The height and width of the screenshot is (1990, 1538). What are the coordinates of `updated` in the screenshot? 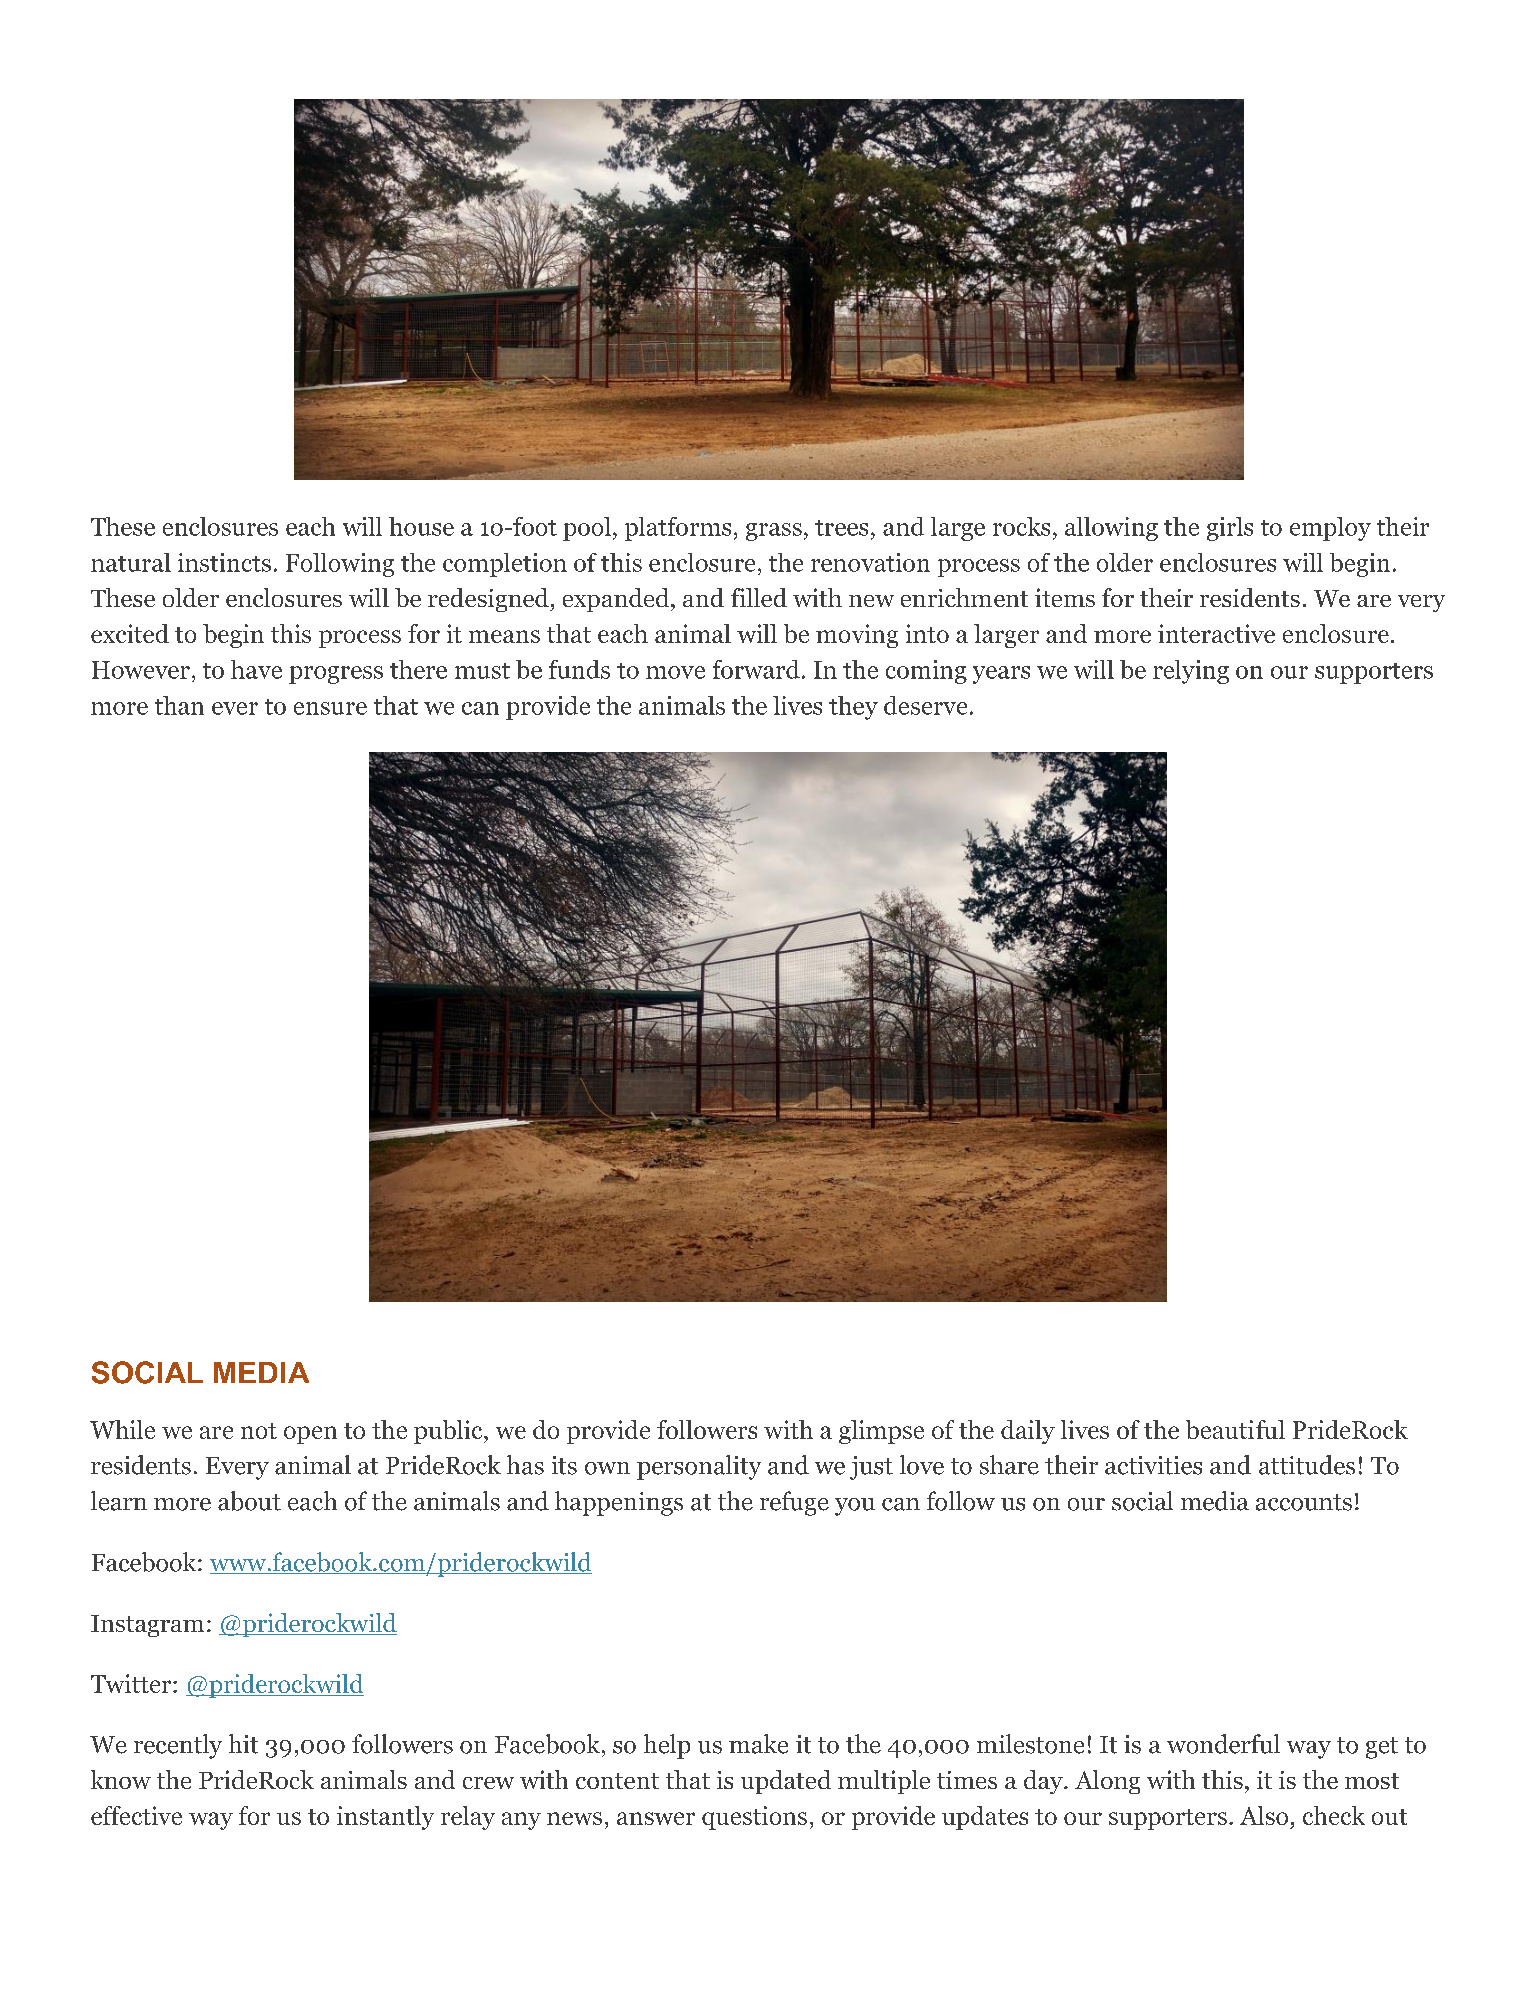 It's located at (786, 1782).
